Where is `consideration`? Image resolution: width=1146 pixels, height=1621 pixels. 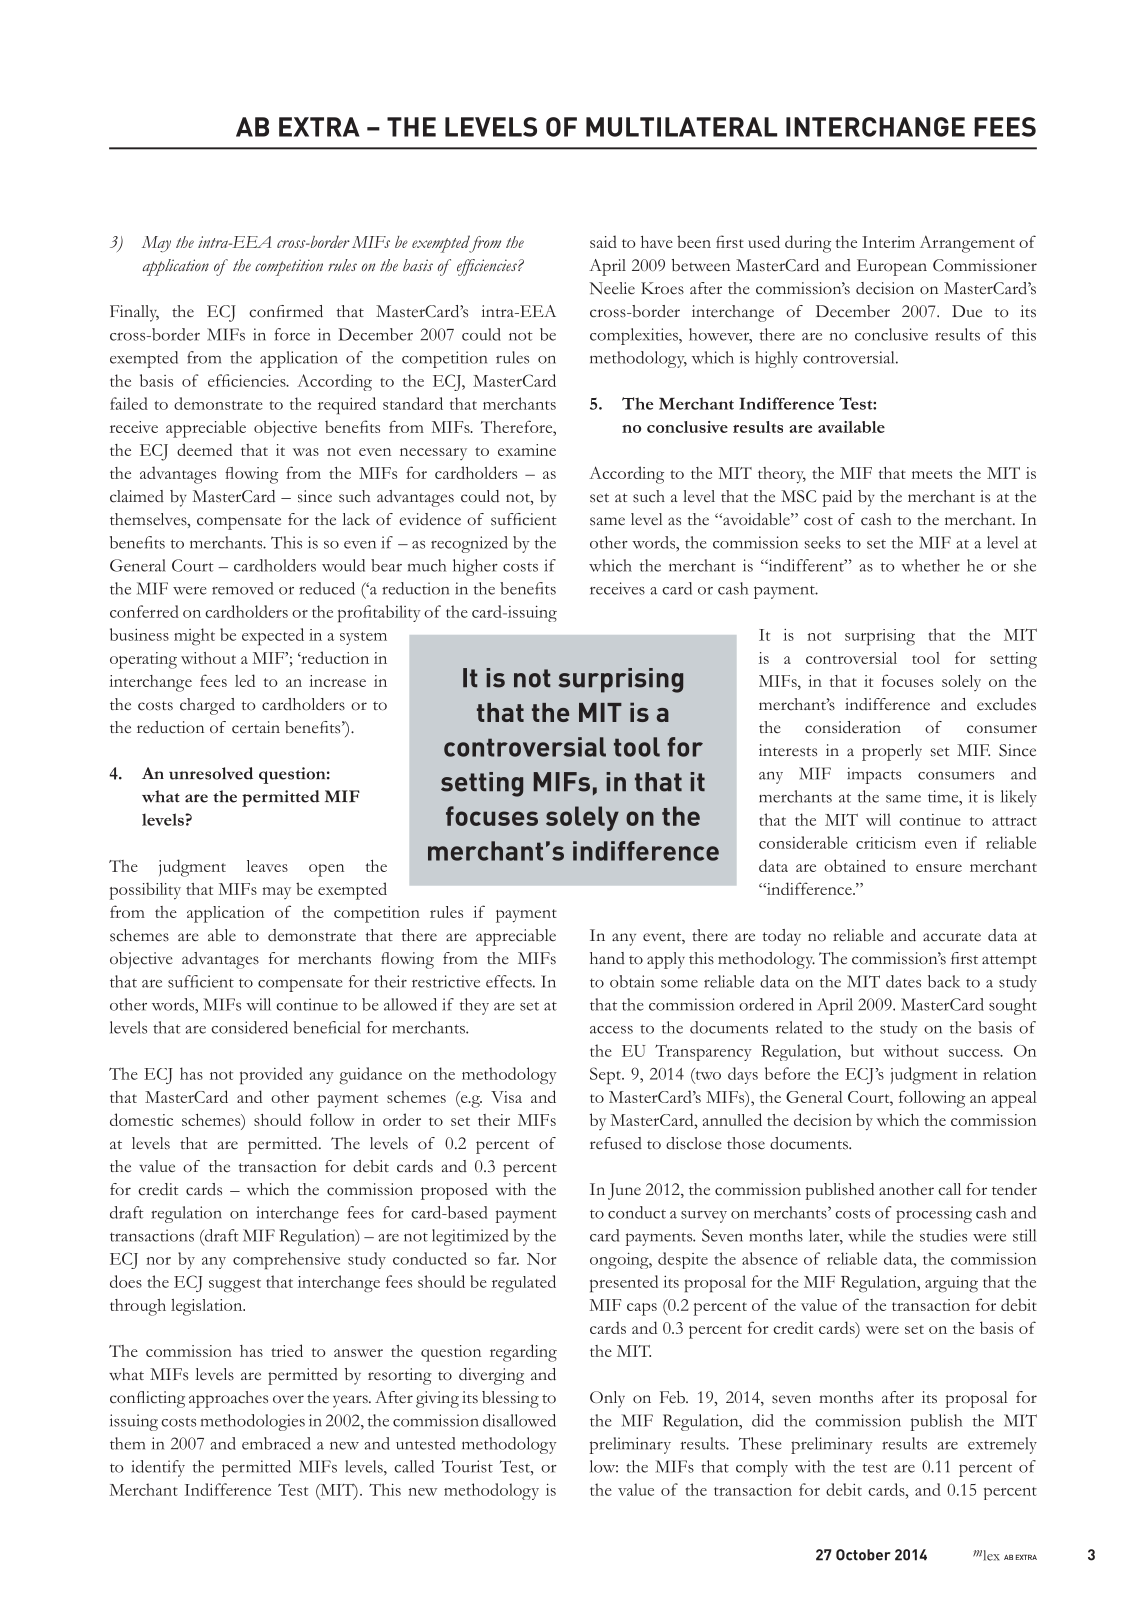
consideration is located at coordinates (853, 727).
